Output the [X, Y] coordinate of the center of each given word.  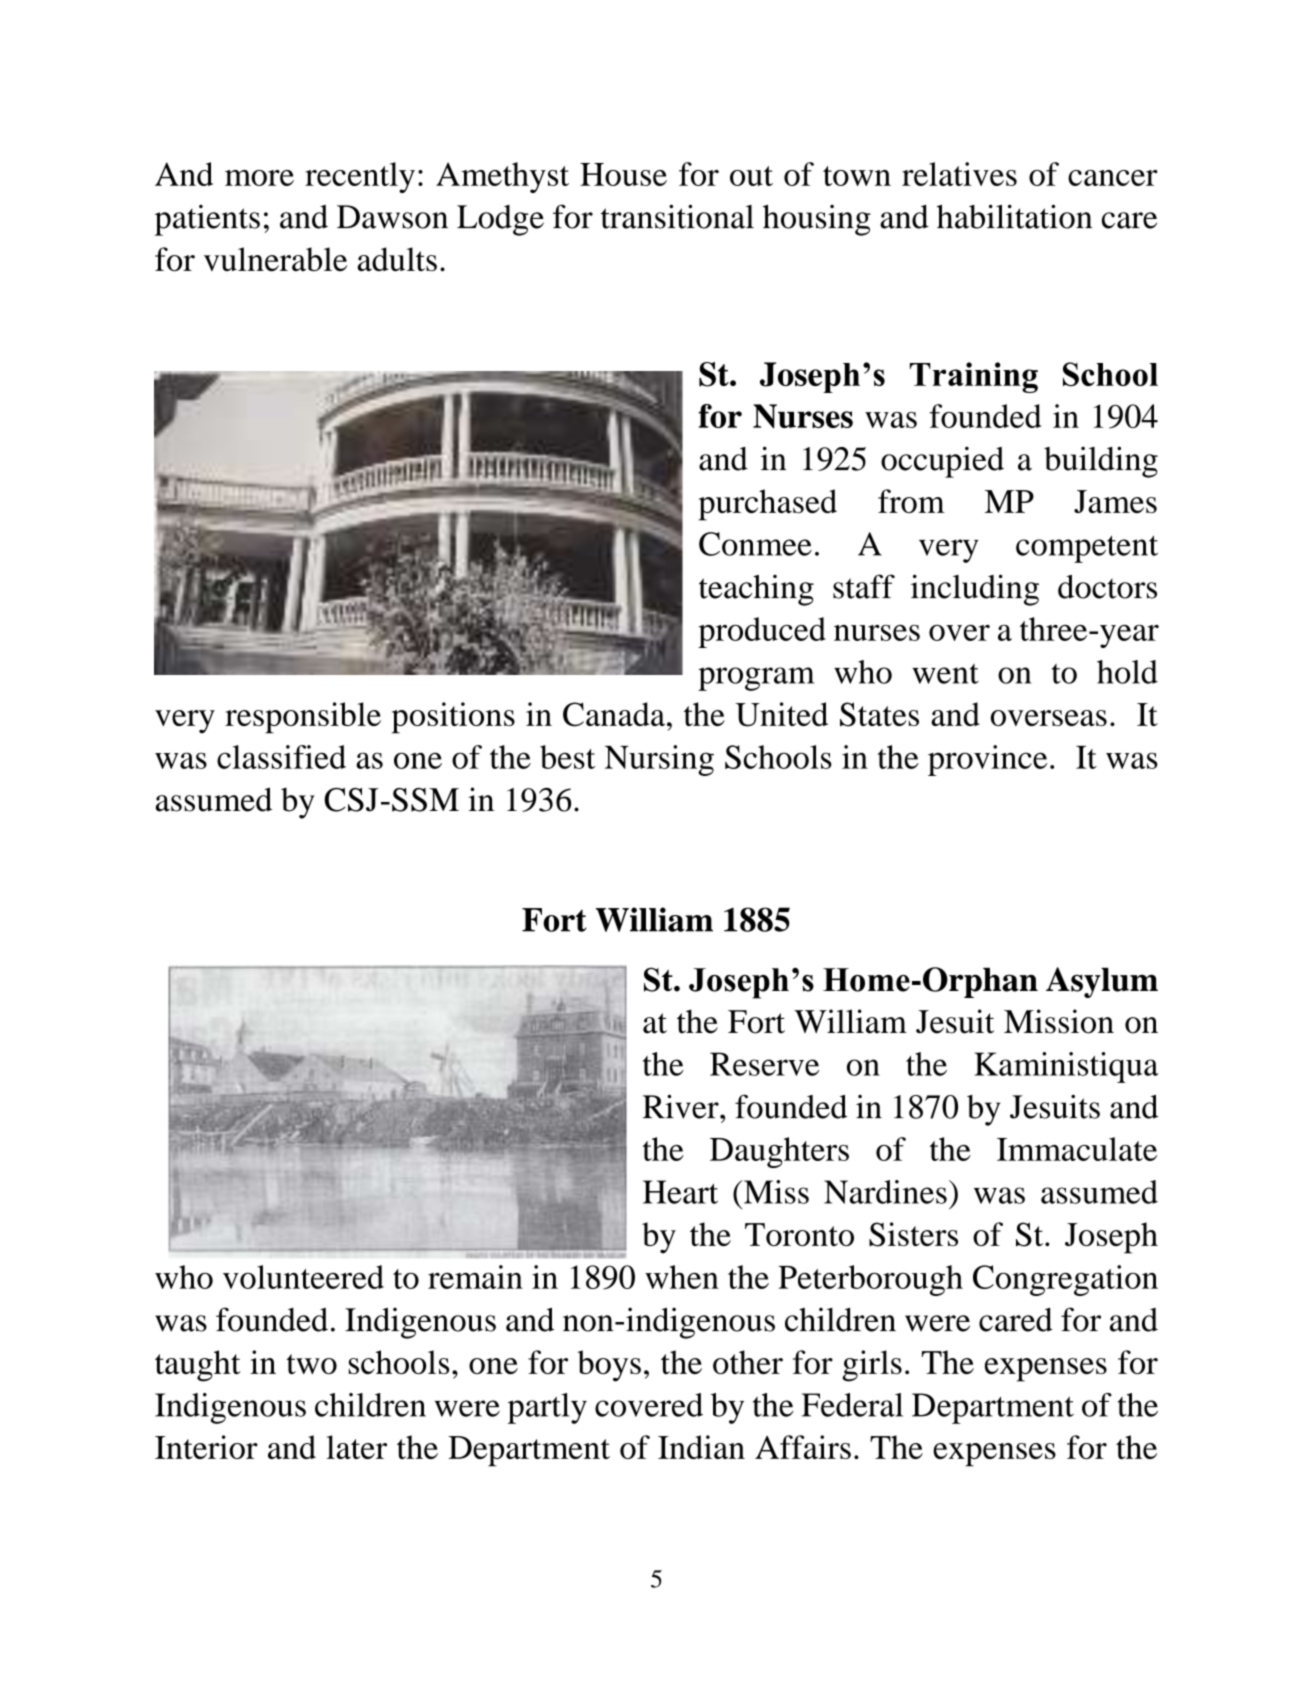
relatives [959, 174]
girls [872, 1366]
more [259, 178]
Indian [701, 1447]
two [311, 1364]
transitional [677, 216]
